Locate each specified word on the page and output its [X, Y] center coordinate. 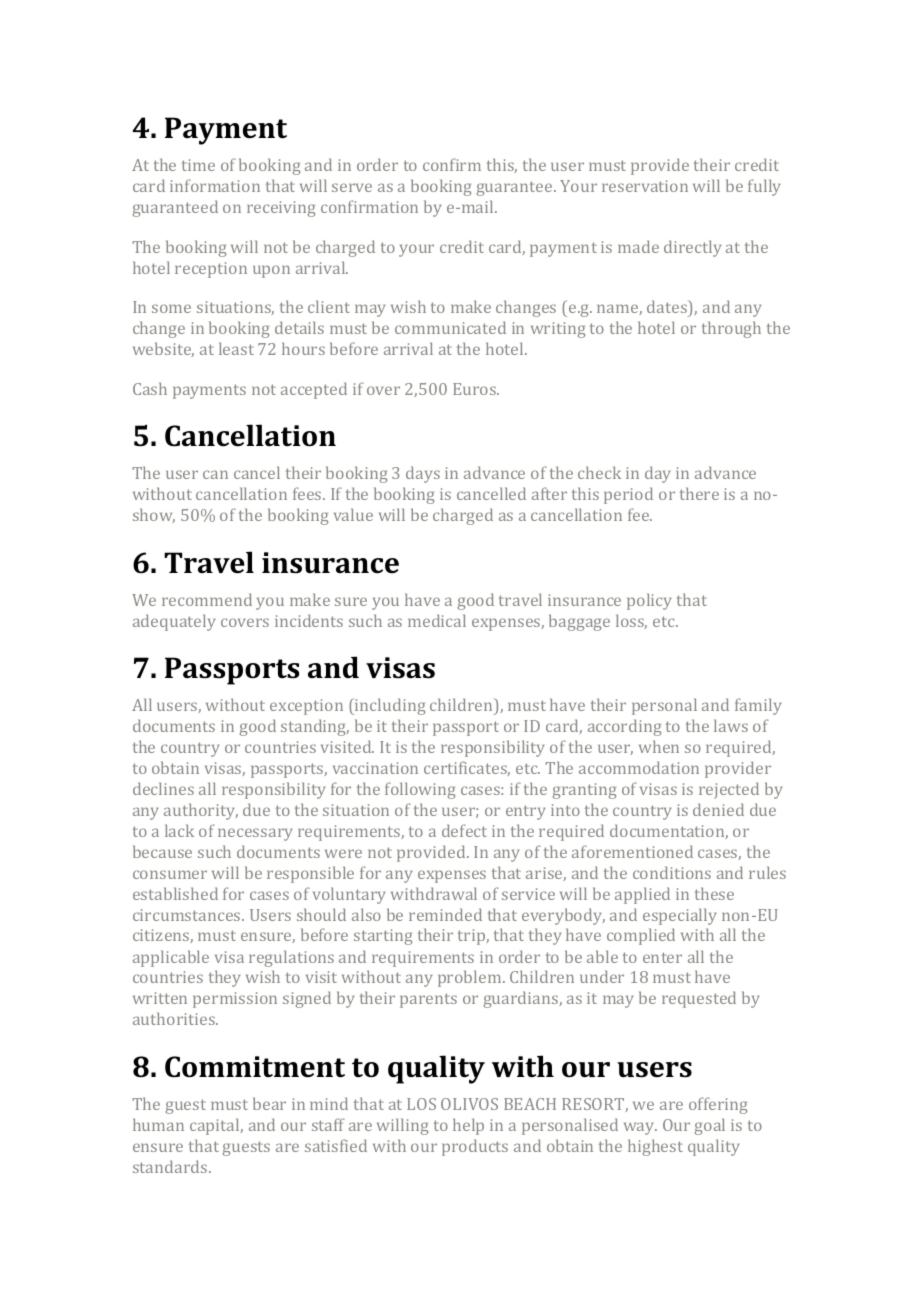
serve [352, 187]
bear [269, 1103]
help [468, 1126]
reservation [645, 186]
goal [710, 1126]
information [215, 185]
